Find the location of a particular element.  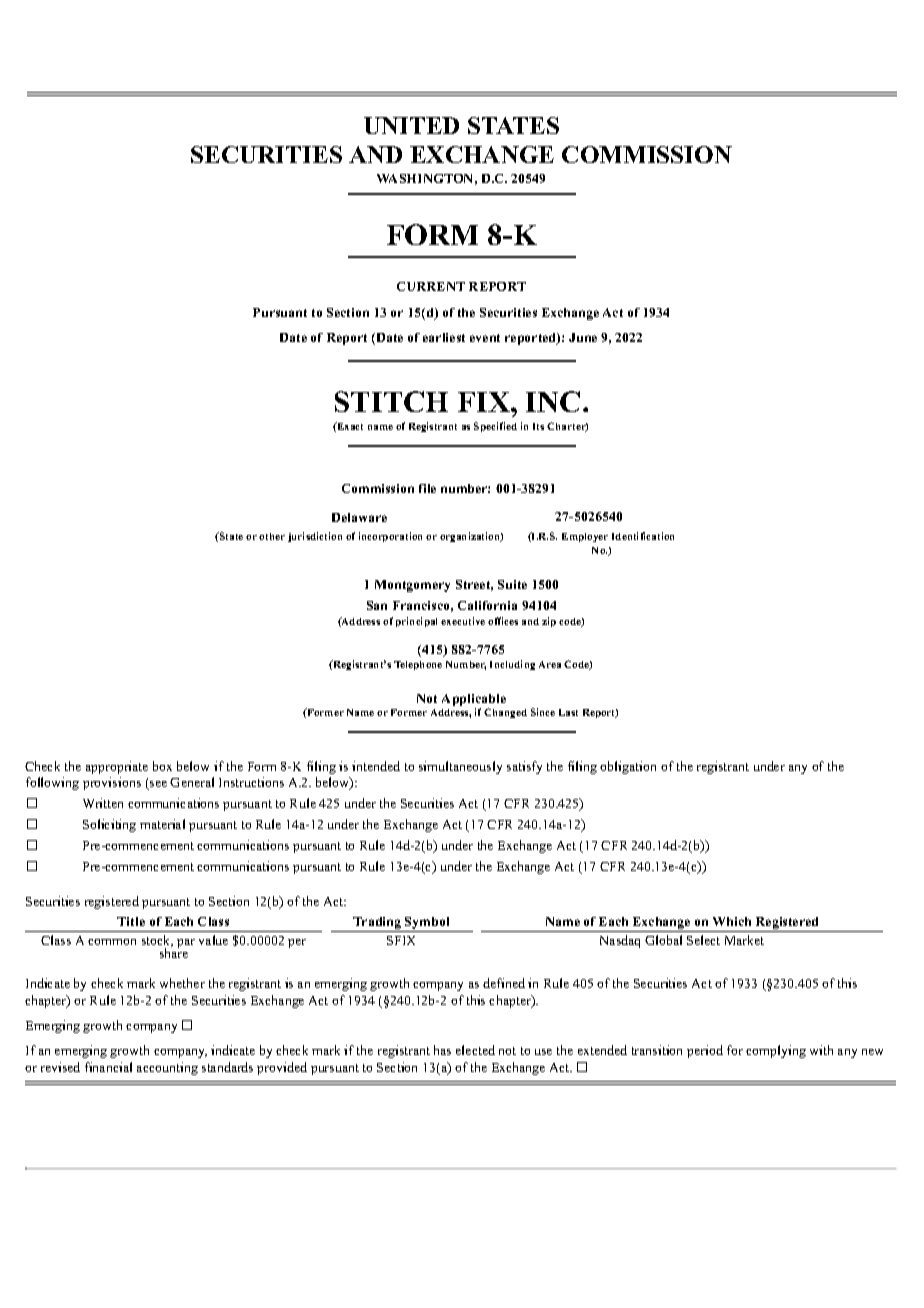

accounting is located at coordinates (167, 1068).
